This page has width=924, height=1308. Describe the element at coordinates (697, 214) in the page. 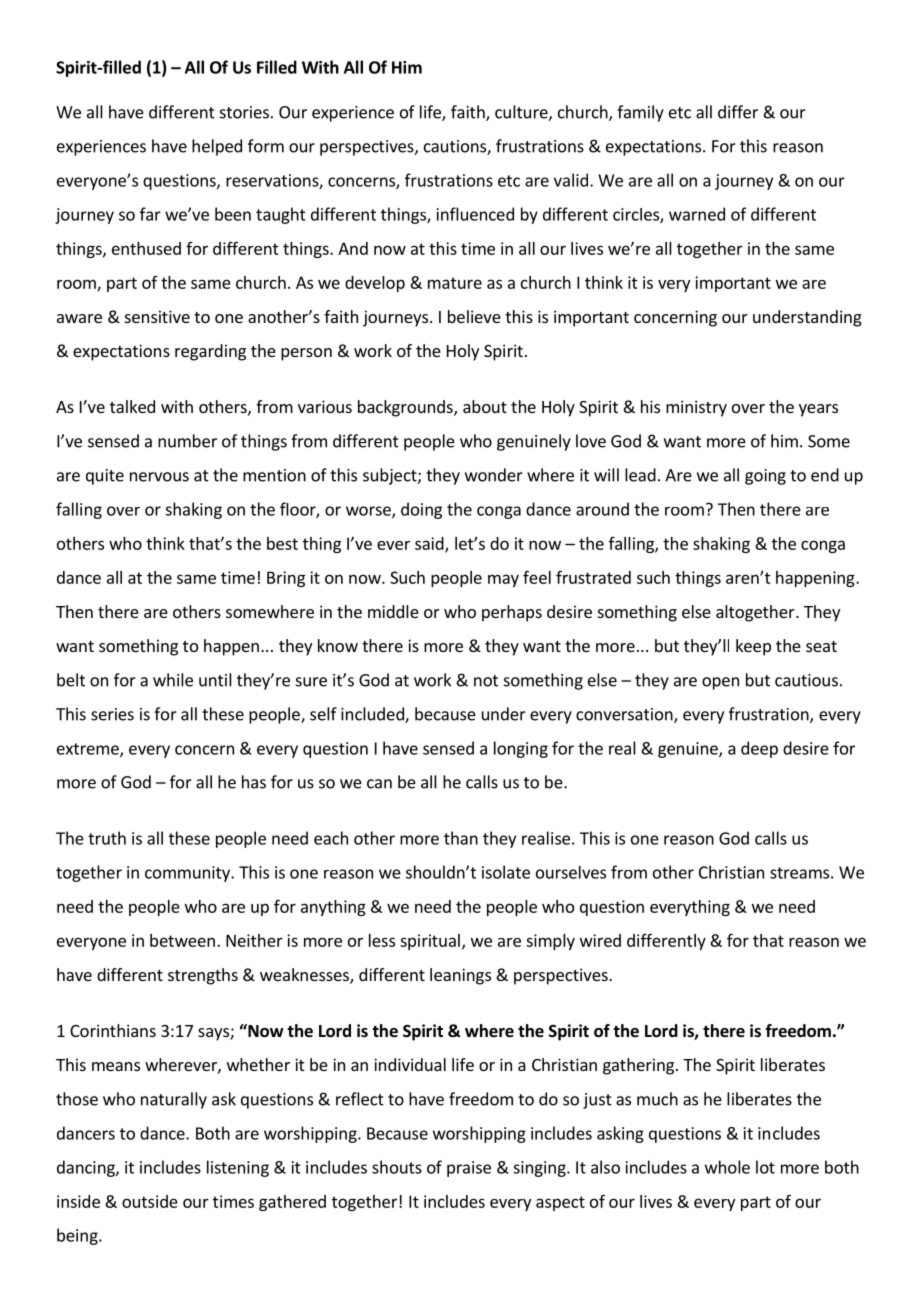

I see `warned` at that location.
